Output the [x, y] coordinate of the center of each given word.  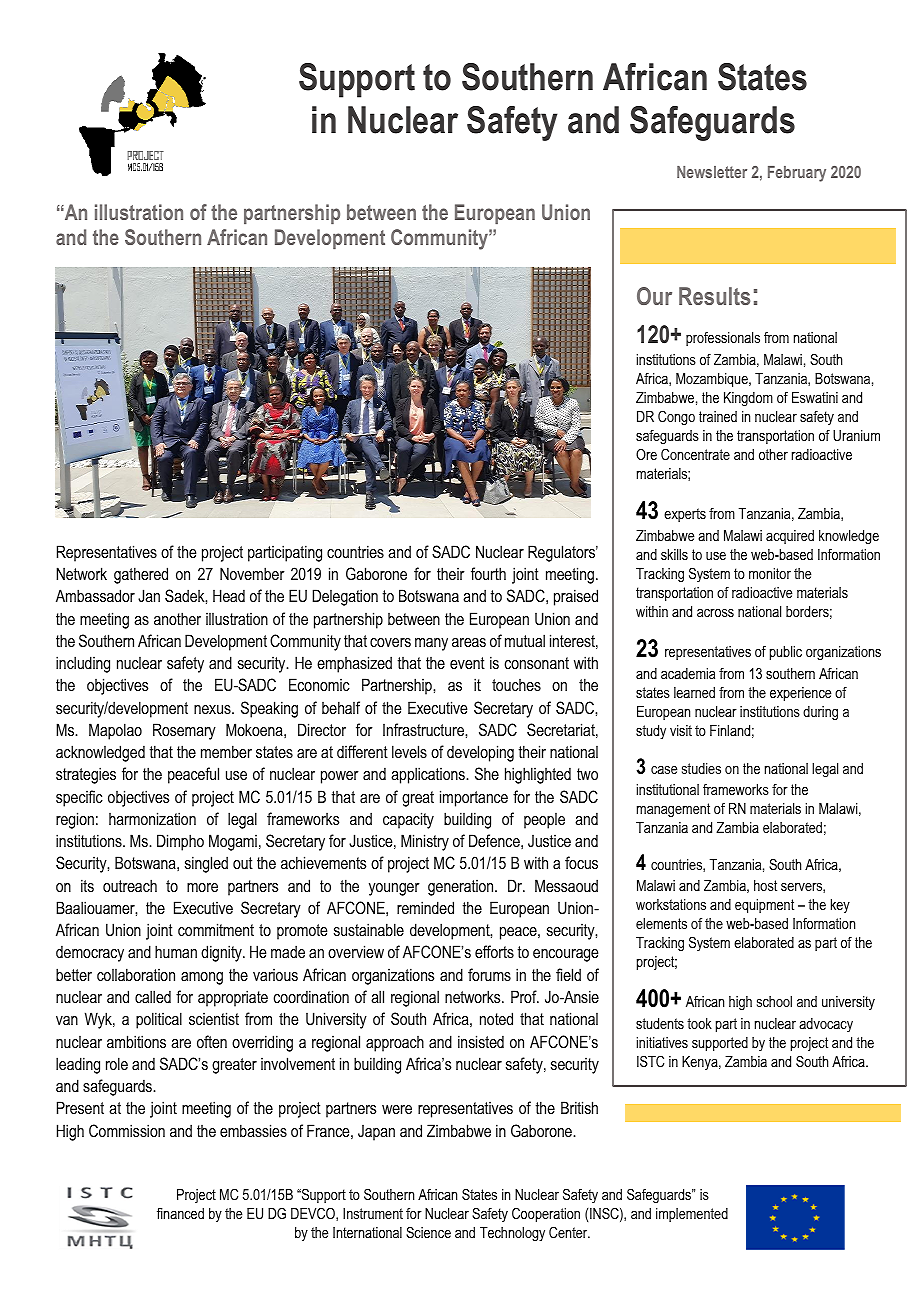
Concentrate [695, 454]
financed [180, 1213]
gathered [141, 575]
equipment [764, 906]
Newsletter [712, 172]
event [467, 663]
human [176, 951]
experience [801, 694]
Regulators [563, 553]
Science [428, 1232]
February [797, 174]
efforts [494, 951]
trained [718, 416]
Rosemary [184, 731]
